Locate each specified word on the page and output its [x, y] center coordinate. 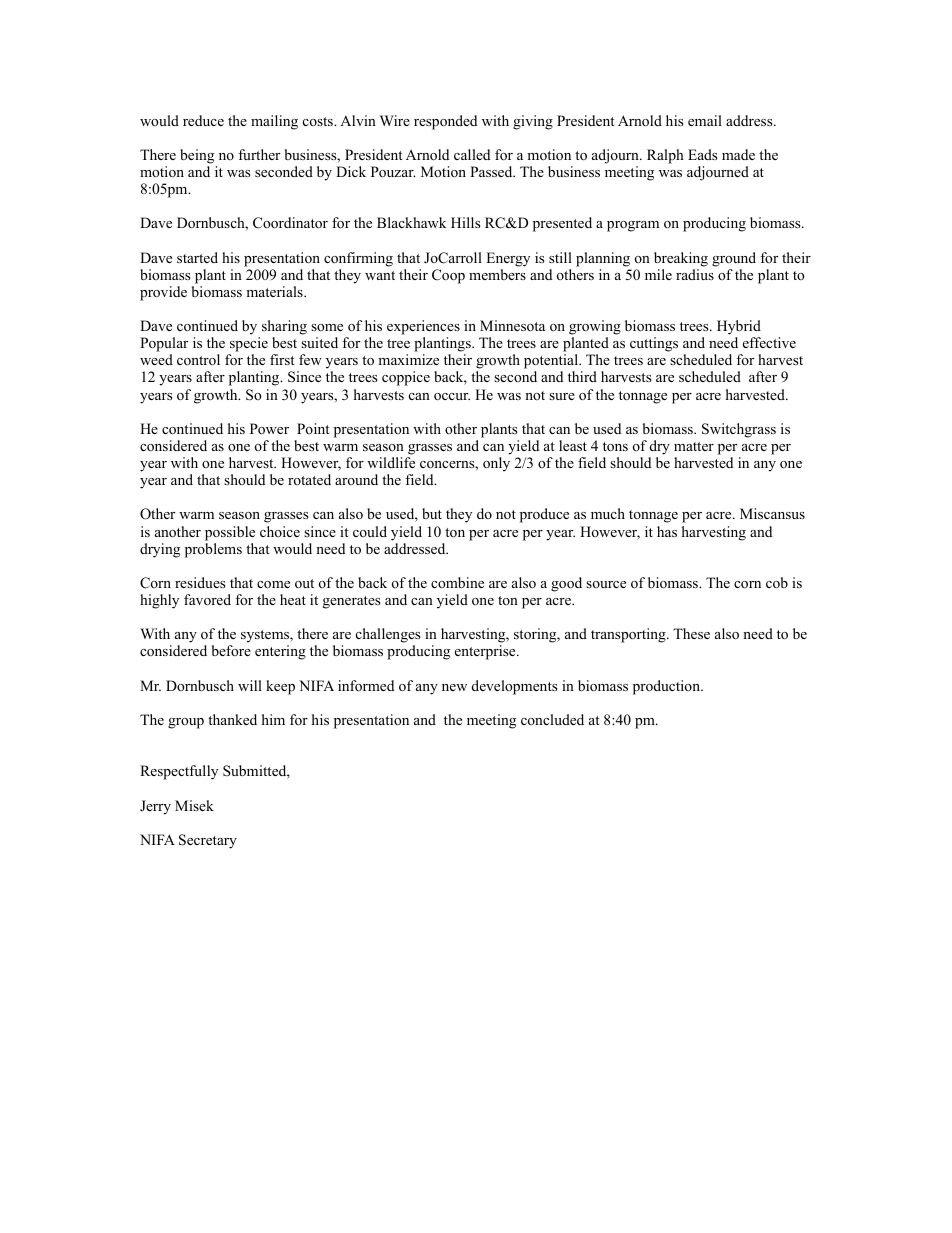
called [472, 154]
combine [457, 582]
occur [452, 397]
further [259, 154]
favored [207, 599]
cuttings [654, 344]
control [198, 359]
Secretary [208, 841]
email [705, 120]
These [691, 633]
